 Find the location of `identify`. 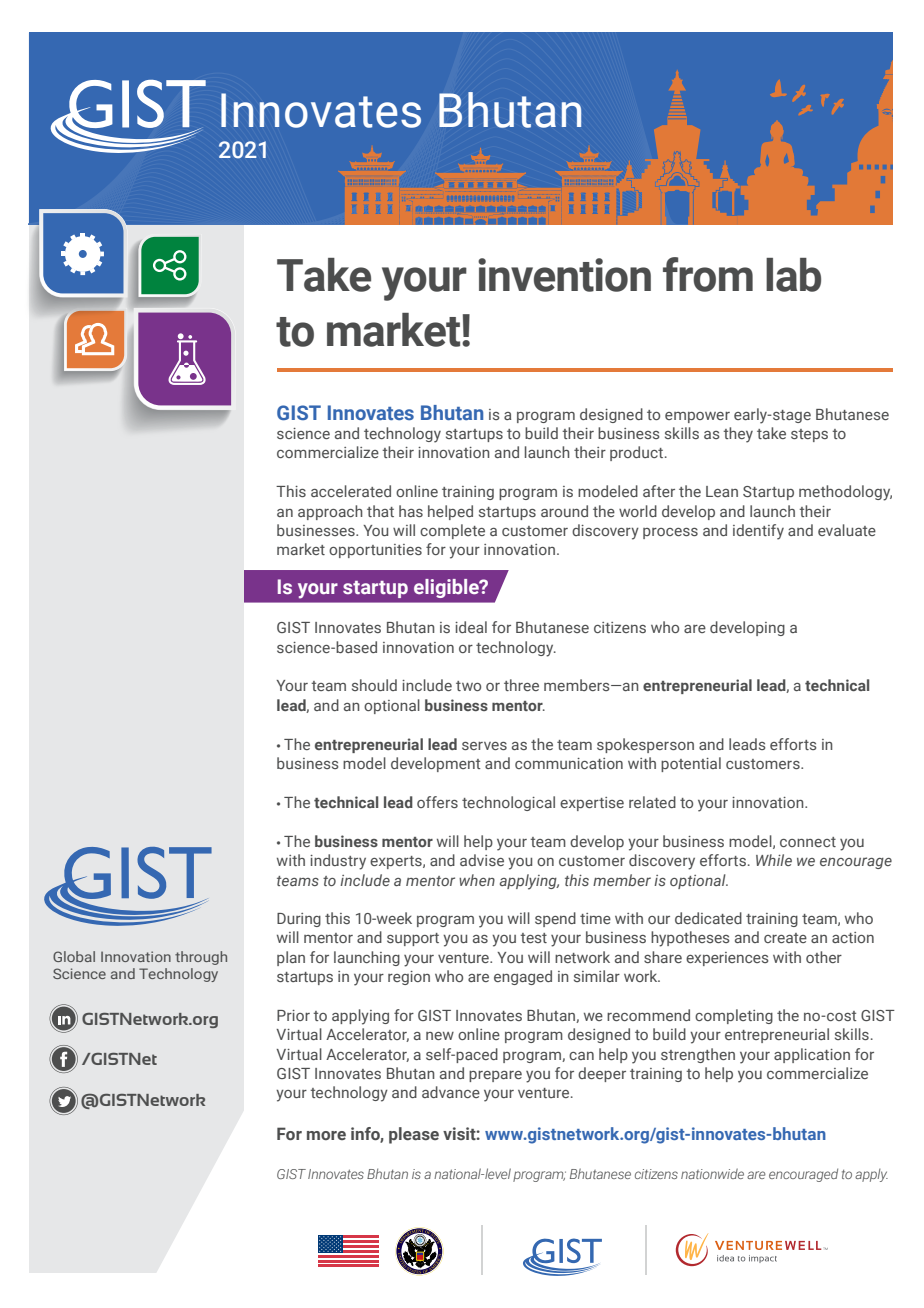

identify is located at coordinates (758, 532).
